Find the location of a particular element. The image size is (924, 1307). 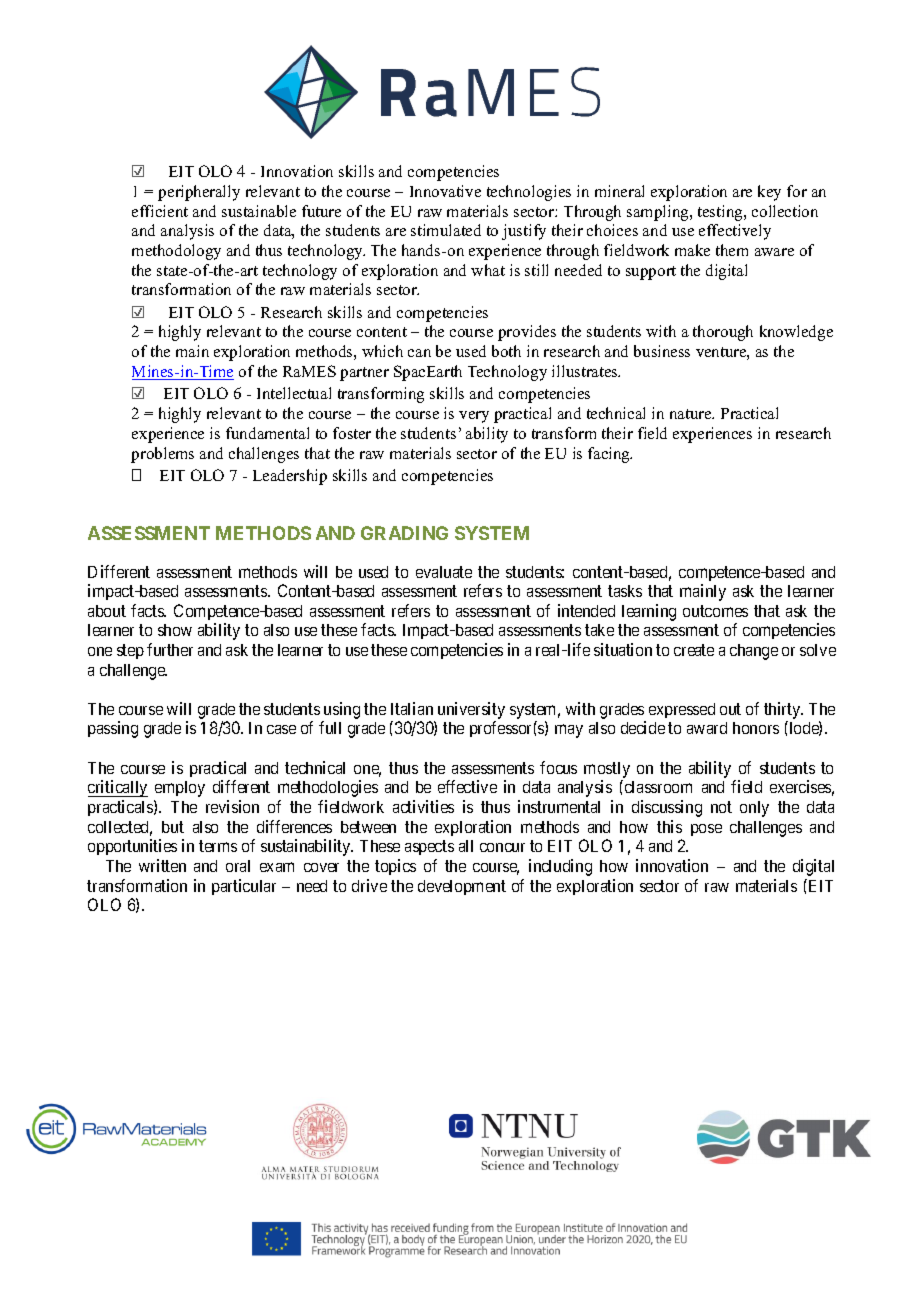

university is located at coordinates (471, 710).
